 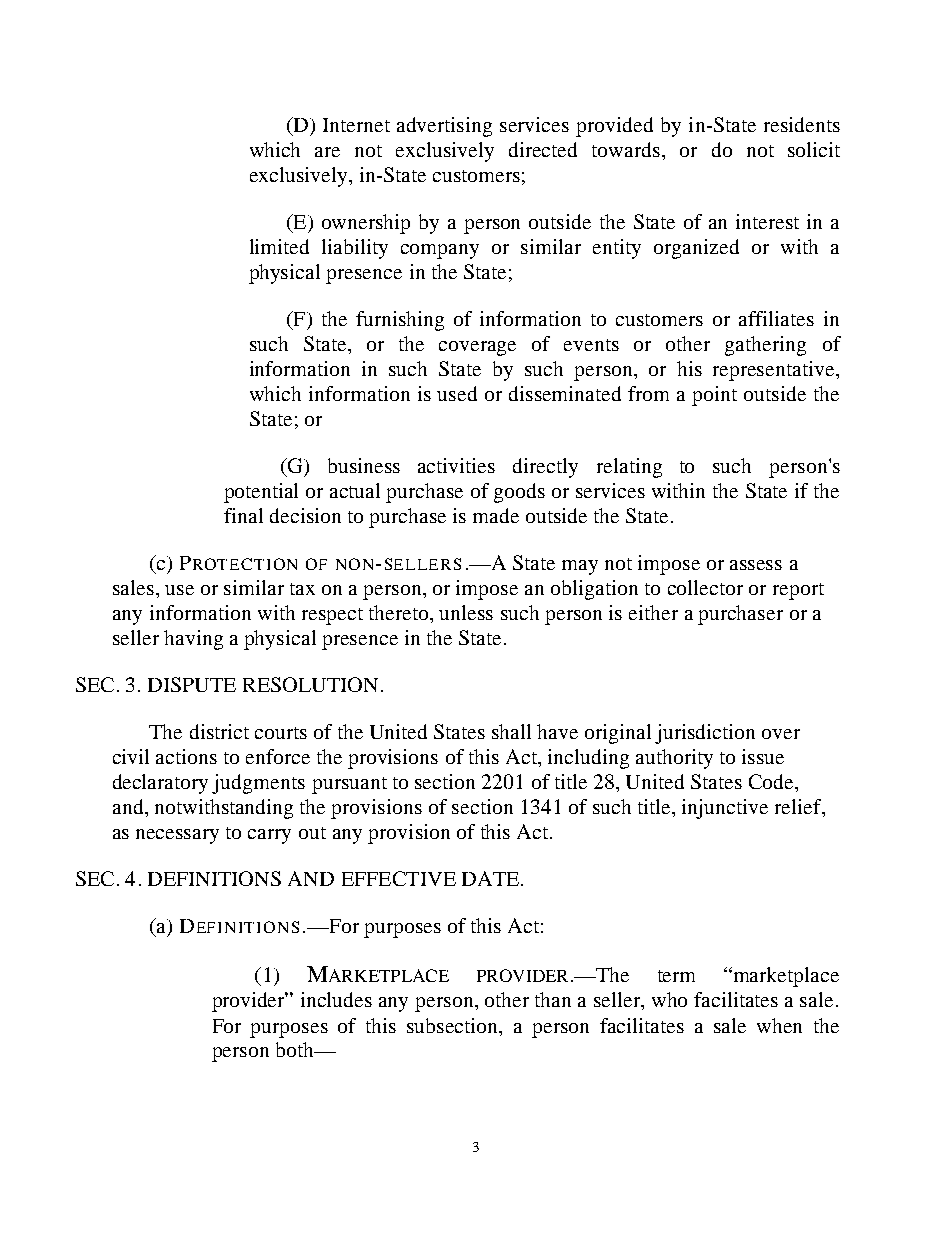 I want to click on residents, so click(x=802, y=124).
